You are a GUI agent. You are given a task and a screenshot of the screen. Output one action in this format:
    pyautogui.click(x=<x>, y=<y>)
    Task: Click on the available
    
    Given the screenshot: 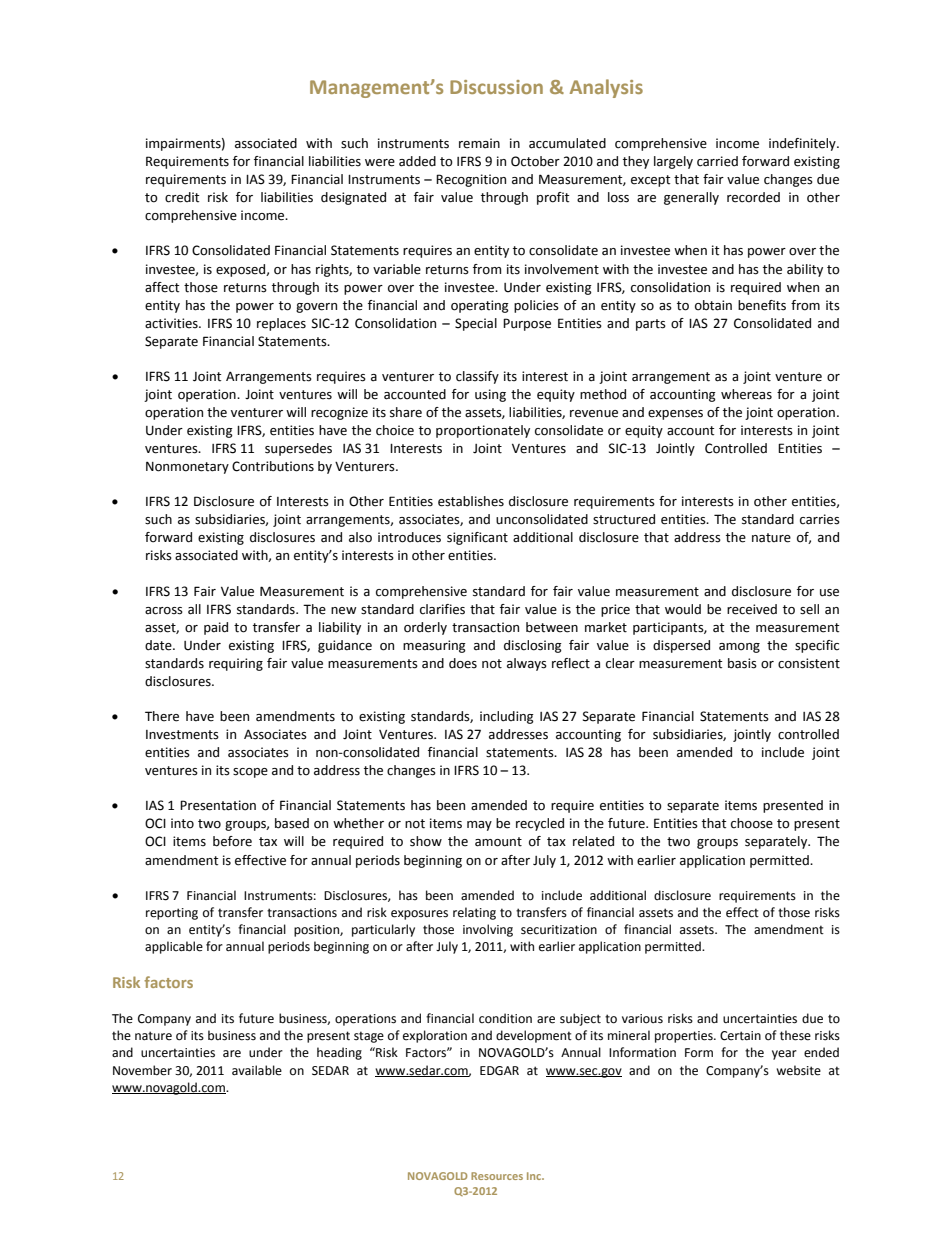 What is the action you would take?
    pyautogui.click(x=257, y=1070)
